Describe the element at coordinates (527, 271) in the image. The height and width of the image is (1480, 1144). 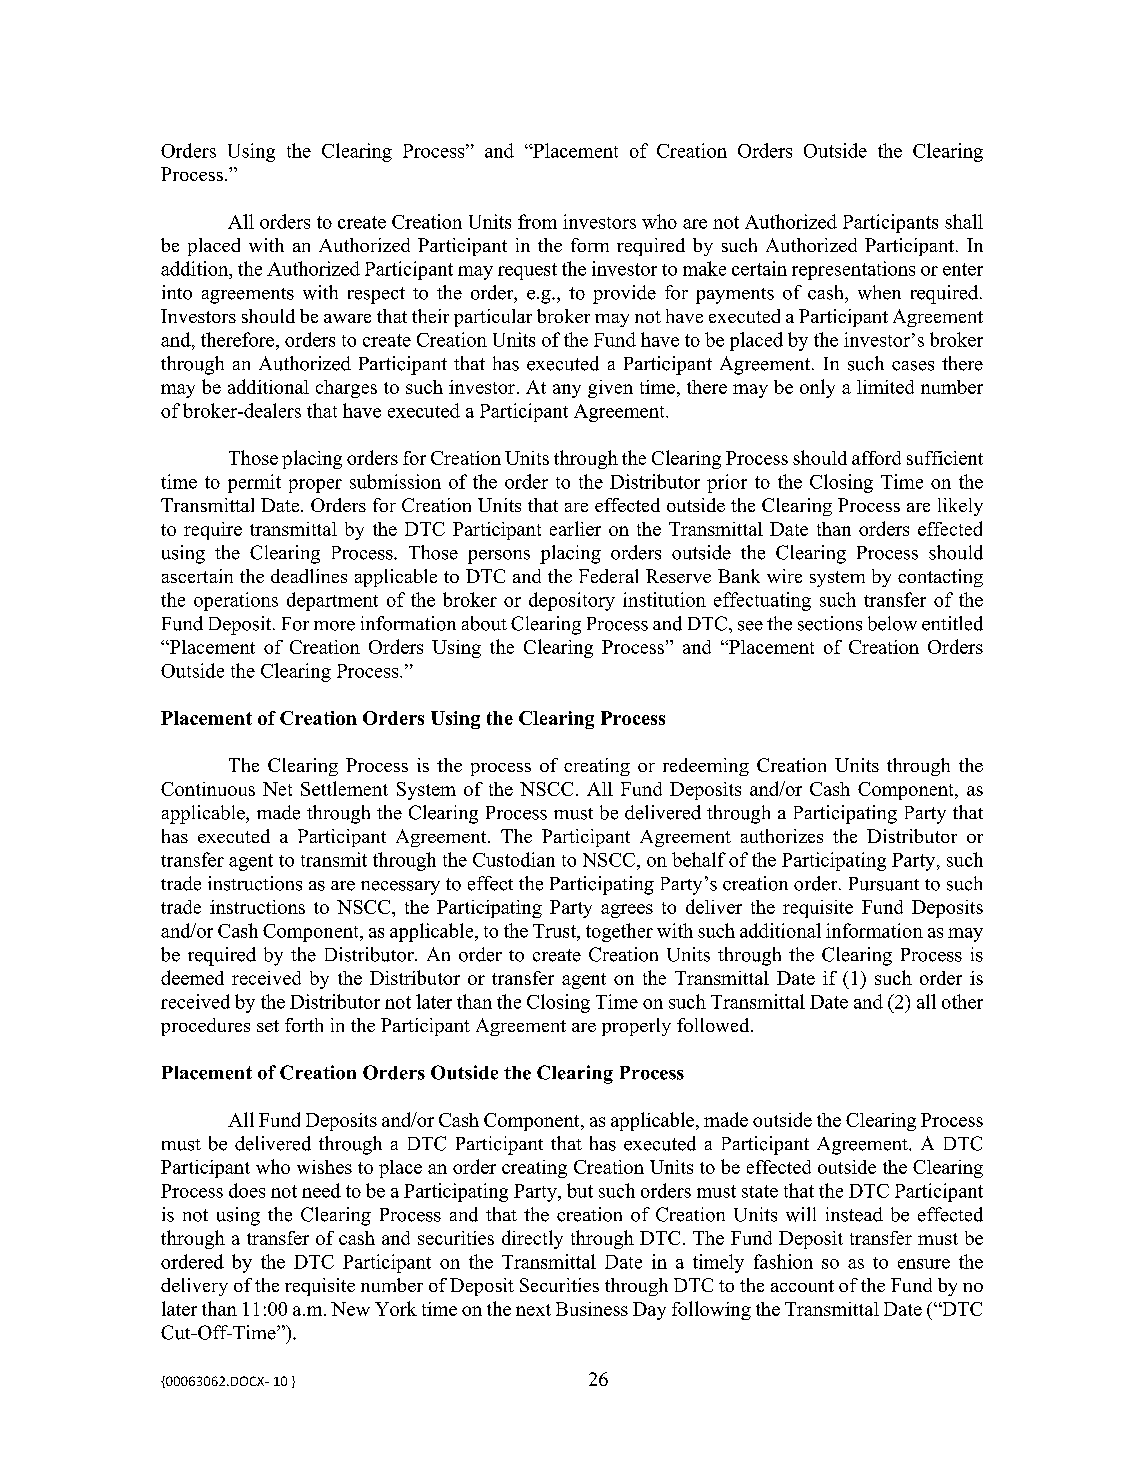
I see `request` at that location.
